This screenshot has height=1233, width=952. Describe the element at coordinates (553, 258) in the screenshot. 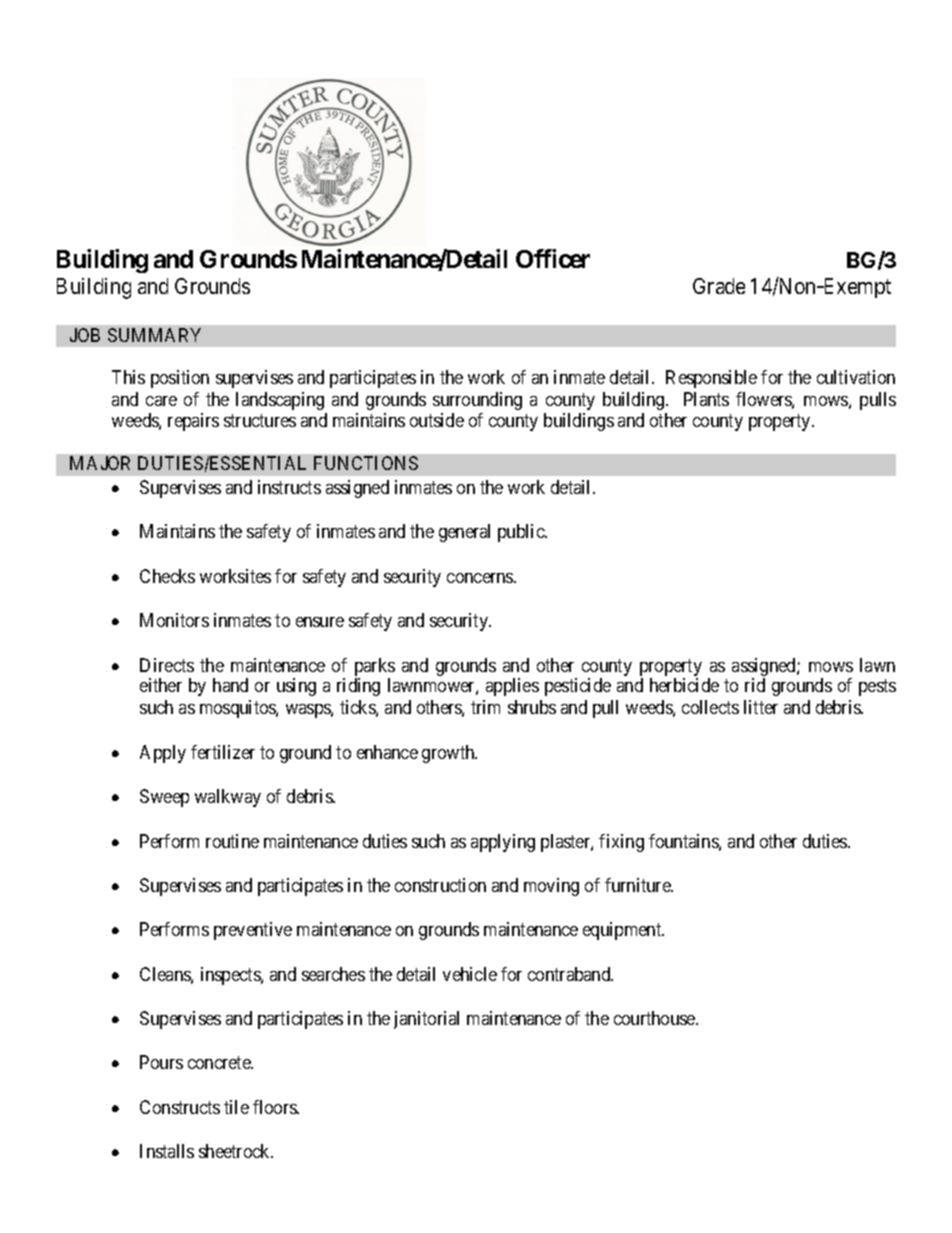

I see `Officer` at that location.
